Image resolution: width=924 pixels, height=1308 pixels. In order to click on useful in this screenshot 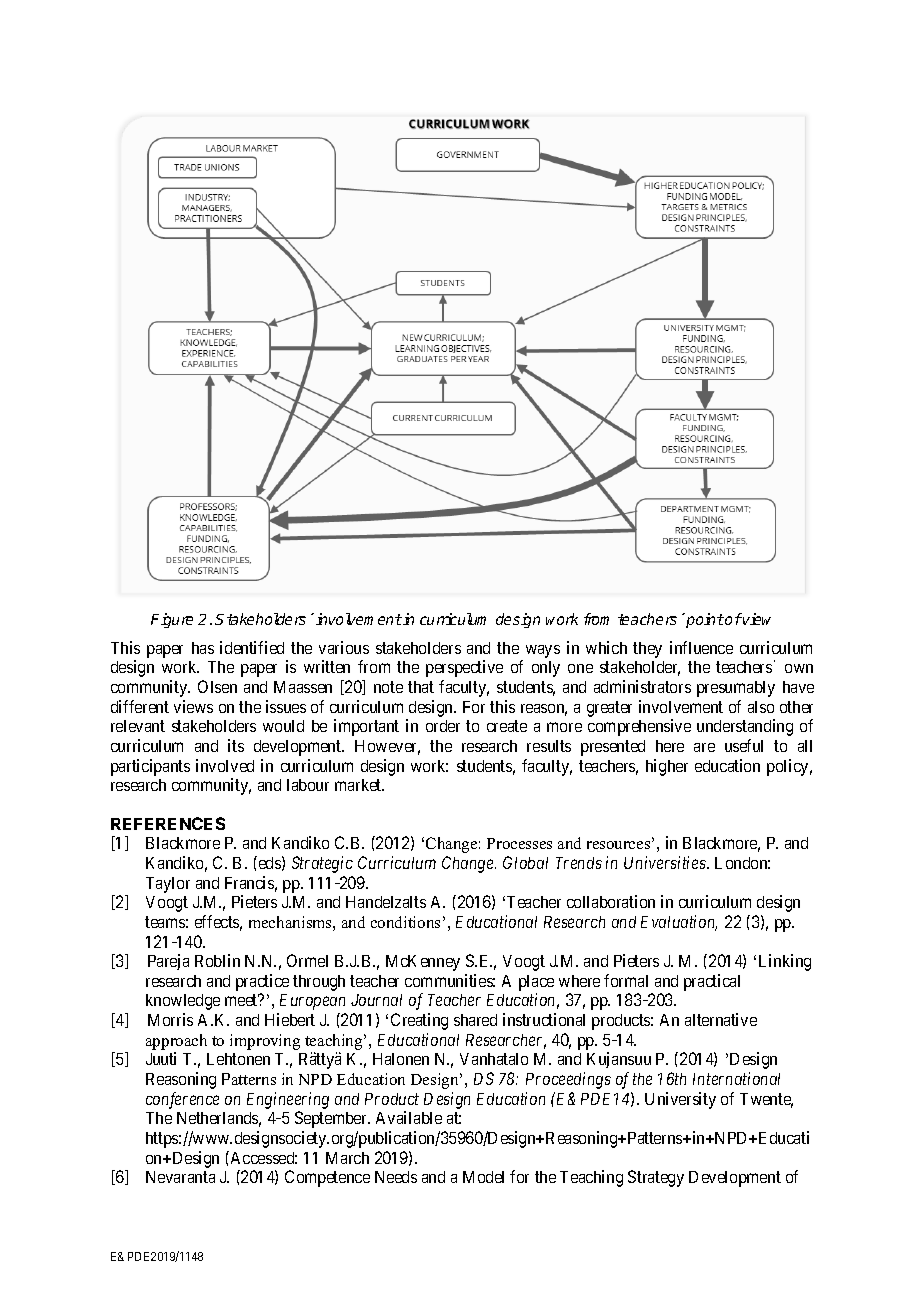, I will do `click(744, 745)`.
